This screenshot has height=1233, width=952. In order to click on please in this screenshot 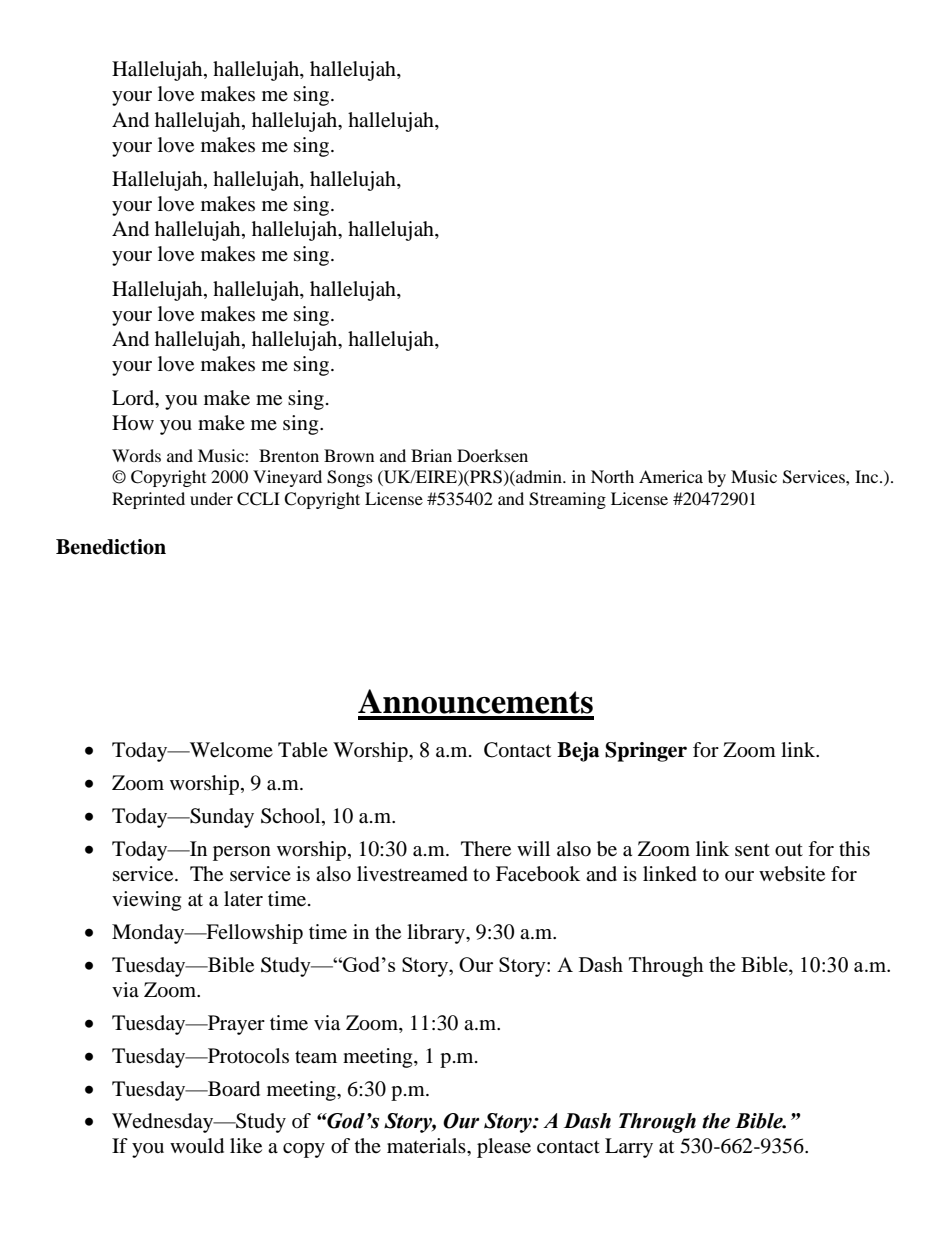, I will do `click(504, 1148)`.
